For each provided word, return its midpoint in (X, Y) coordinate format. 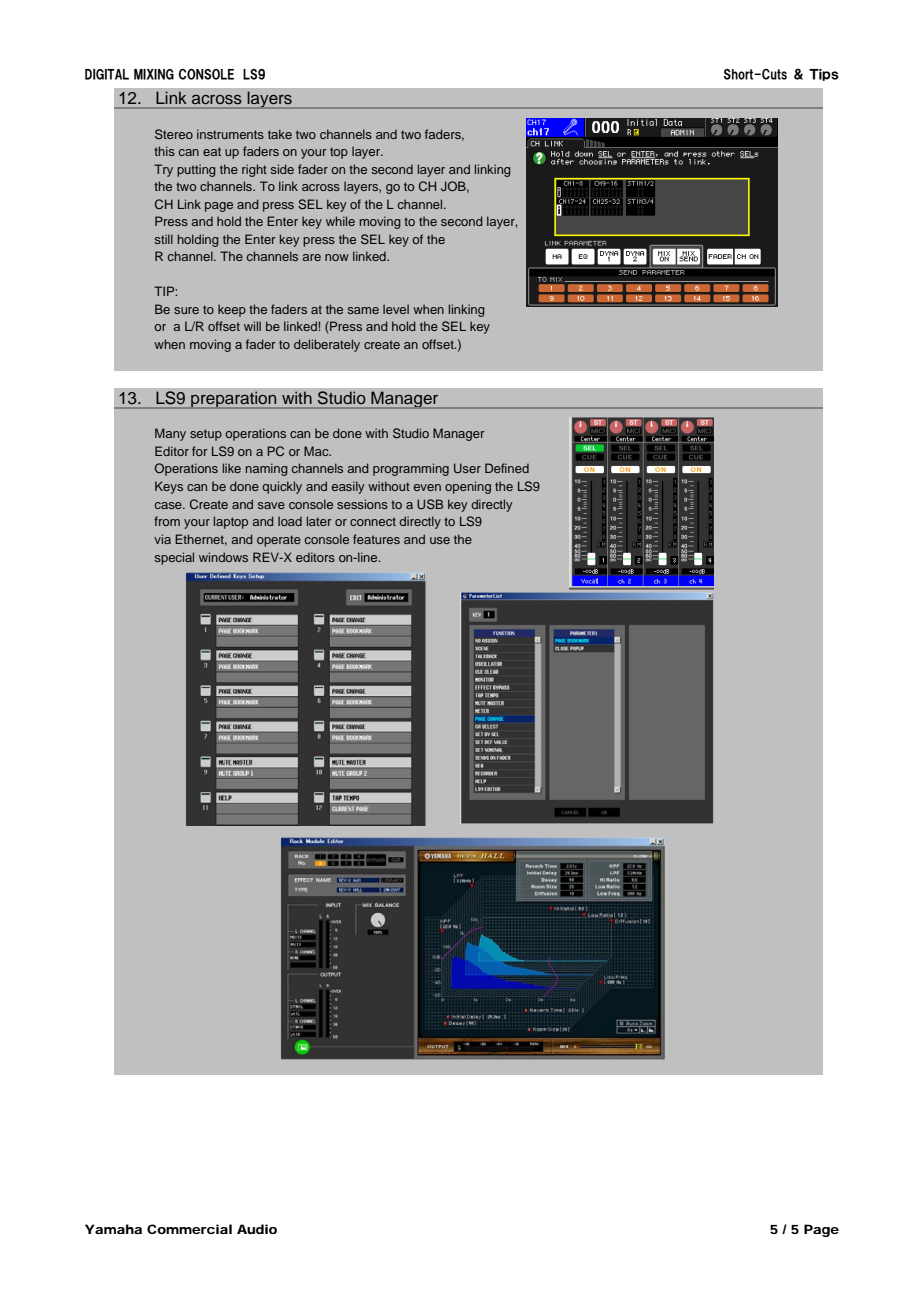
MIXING (154, 74)
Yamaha (113, 1229)
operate (279, 541)
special (174, 558)
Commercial (189, 1229)
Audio (257, 1229)
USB (430, 504)
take (280, 134)
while (340, 221)
